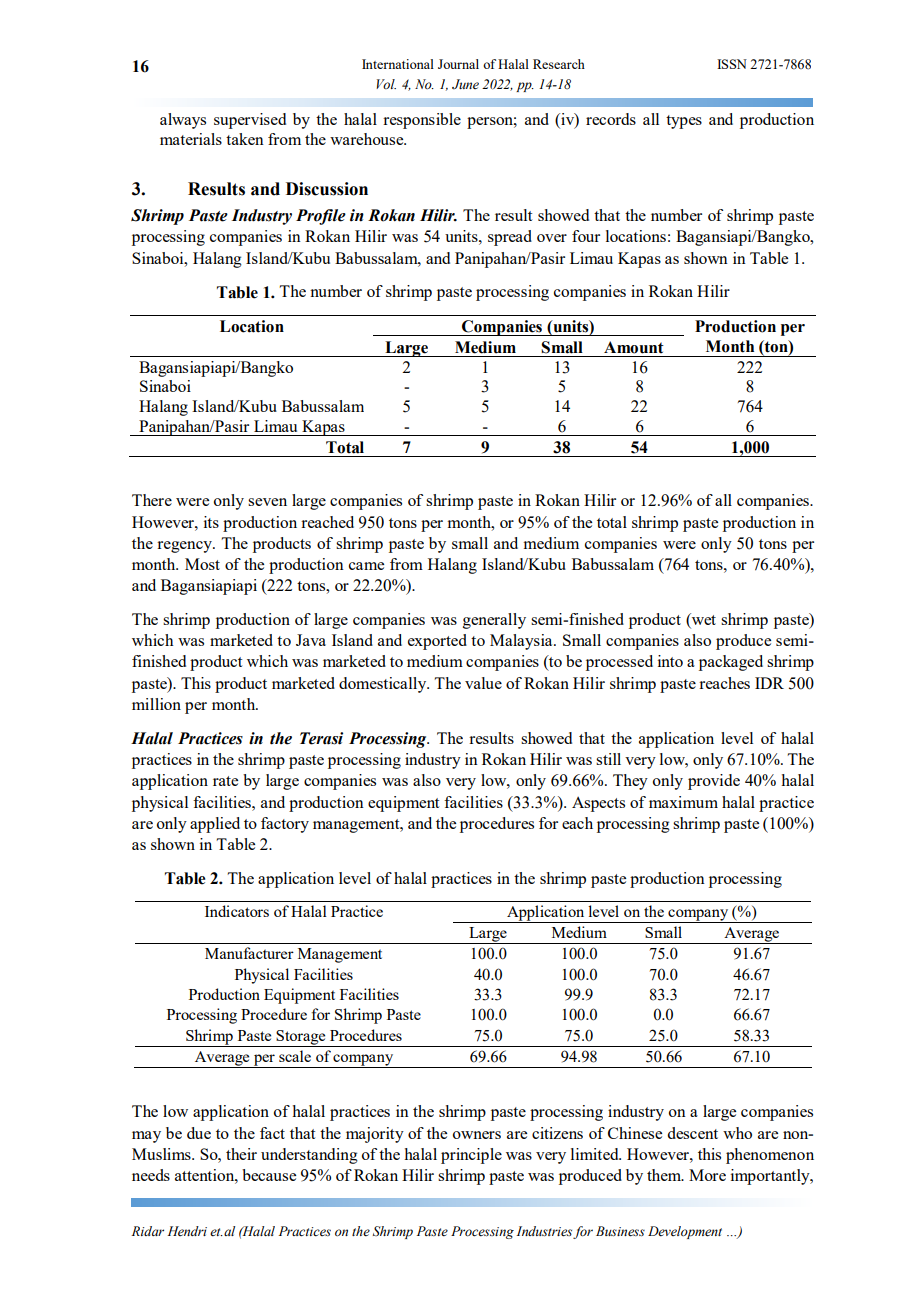 This image has height=1308, width=924. I want to click on principle, so click(471, 1156).
